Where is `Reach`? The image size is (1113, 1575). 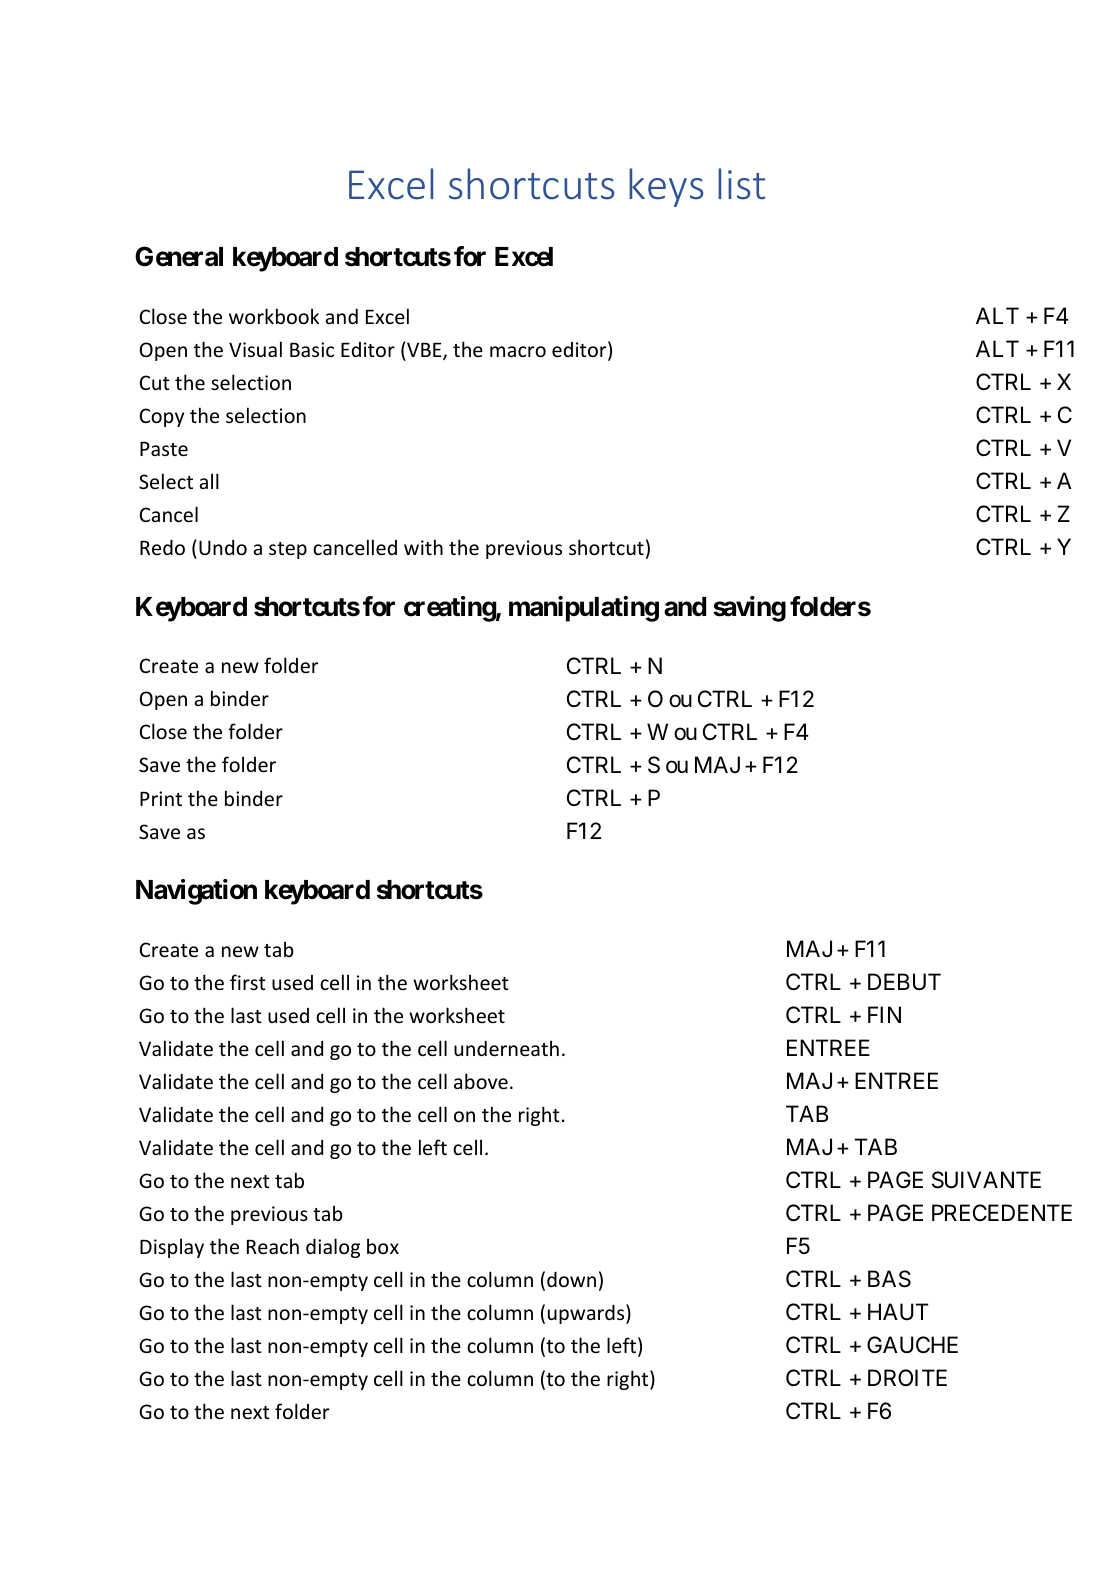 Reach is located at coordinates (273, 1246).
